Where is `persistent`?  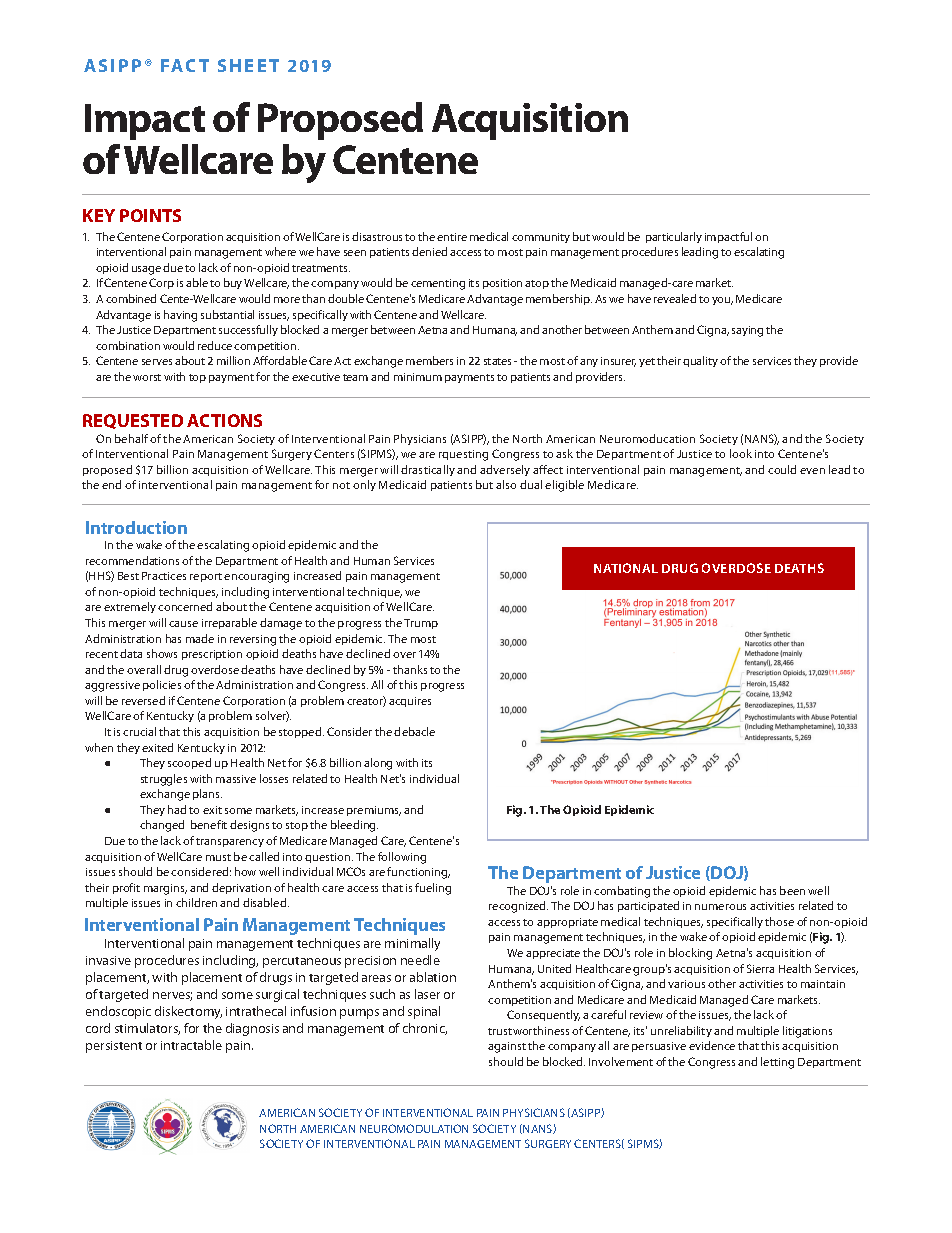
persistent is located at coordinates (114, 1047).
